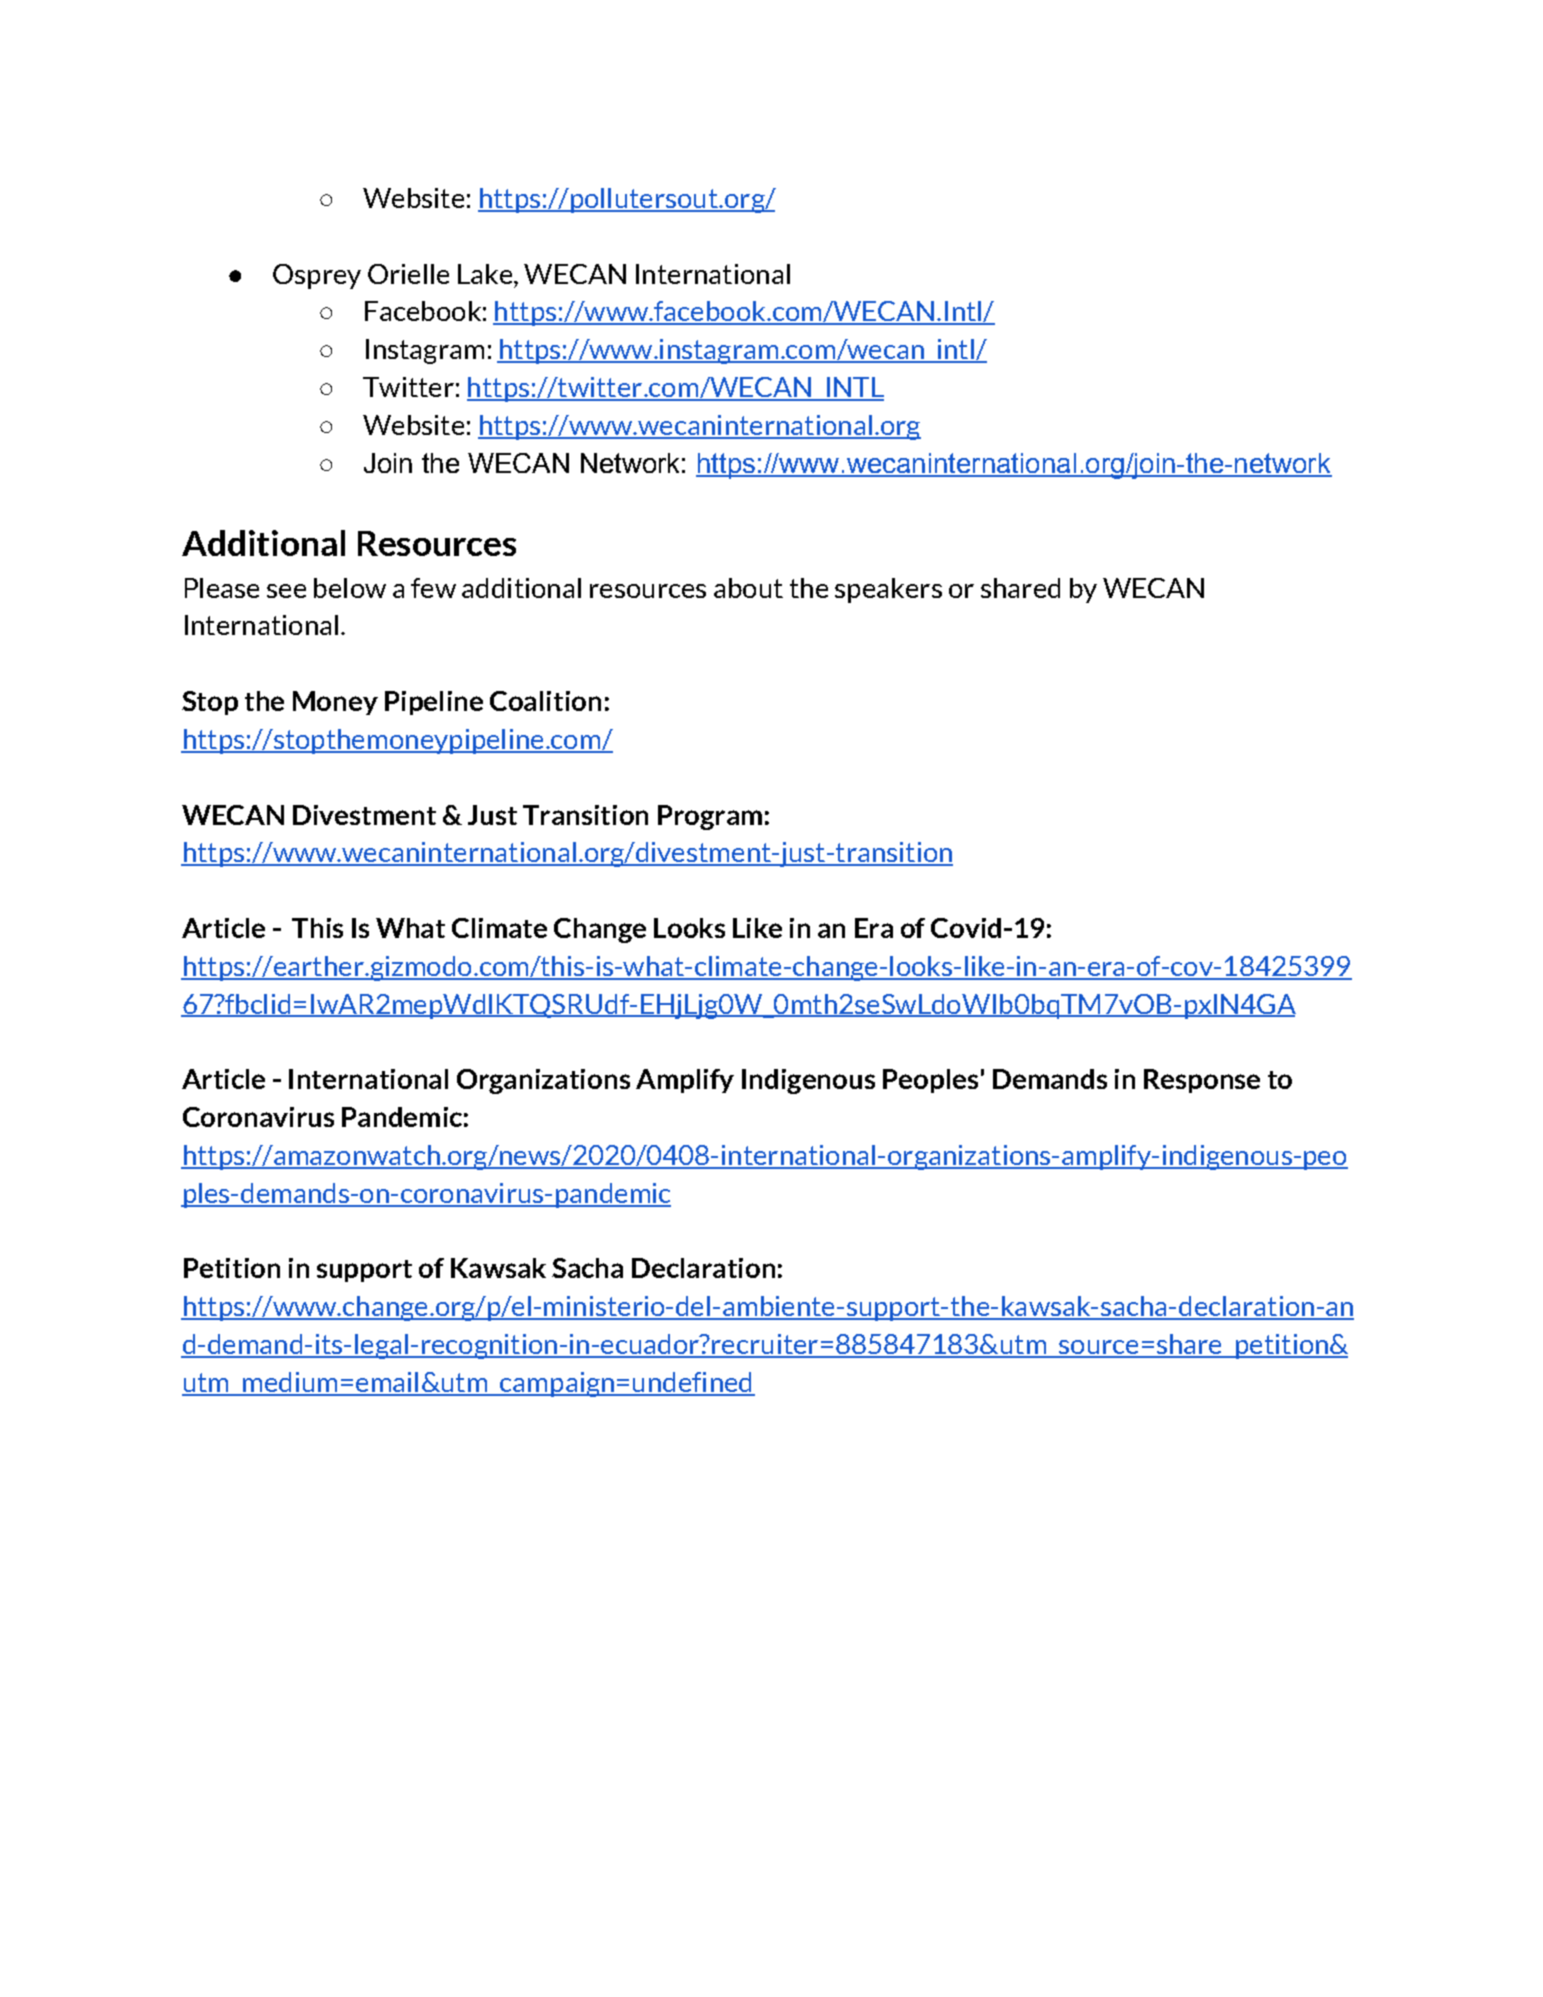  What do you see at coordinates (350, 588) in the screenshot?
I see `below` at bounding box center [350, 588].
